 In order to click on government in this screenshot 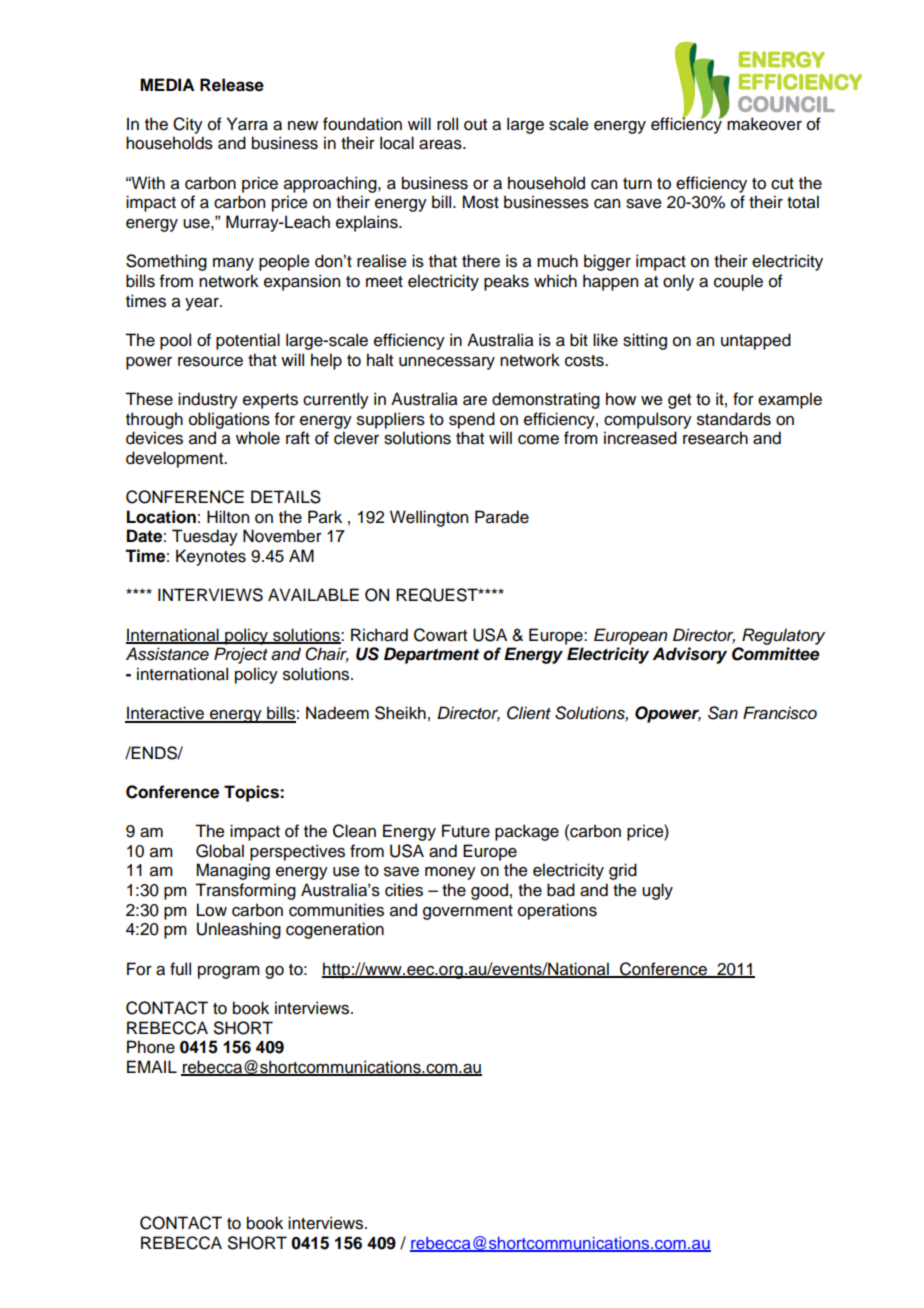, I will do `click(468, 912)`.
